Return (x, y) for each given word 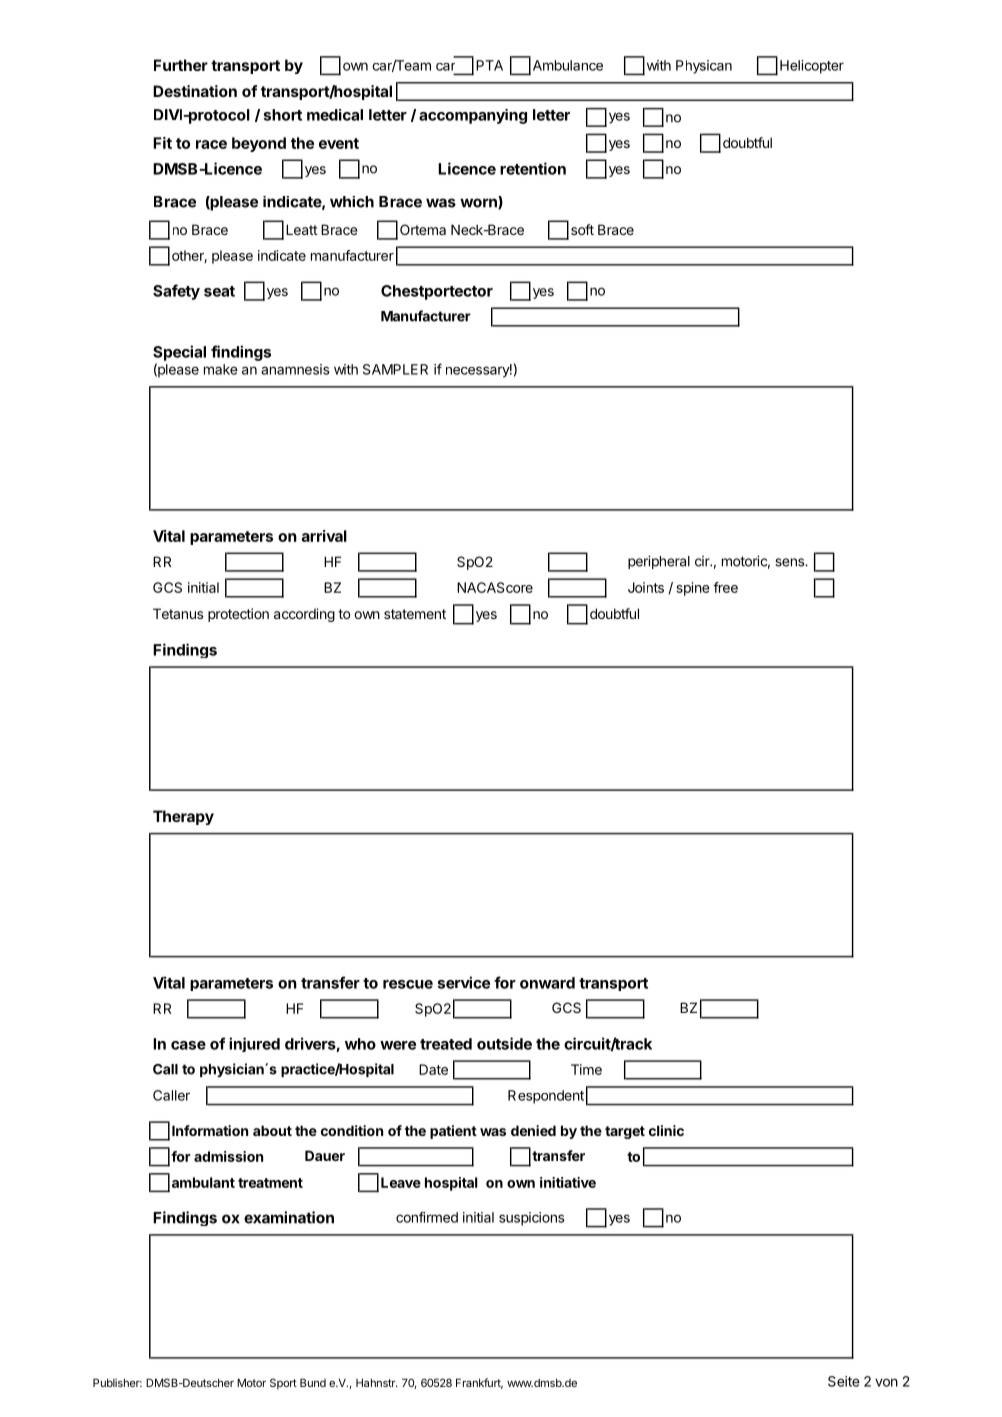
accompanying (473, 116)
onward (547, 983)
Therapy (183, 817)
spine (693, 589)
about (272, 1130)
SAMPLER (395, 369)
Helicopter (812, 67)
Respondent (546, 1097)
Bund (313, 1382)
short (282, 115)
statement (415, 614)
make (221, 369)
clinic (666, 1130)
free (725, 587)
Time (586, 1069)
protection (238, 615)
